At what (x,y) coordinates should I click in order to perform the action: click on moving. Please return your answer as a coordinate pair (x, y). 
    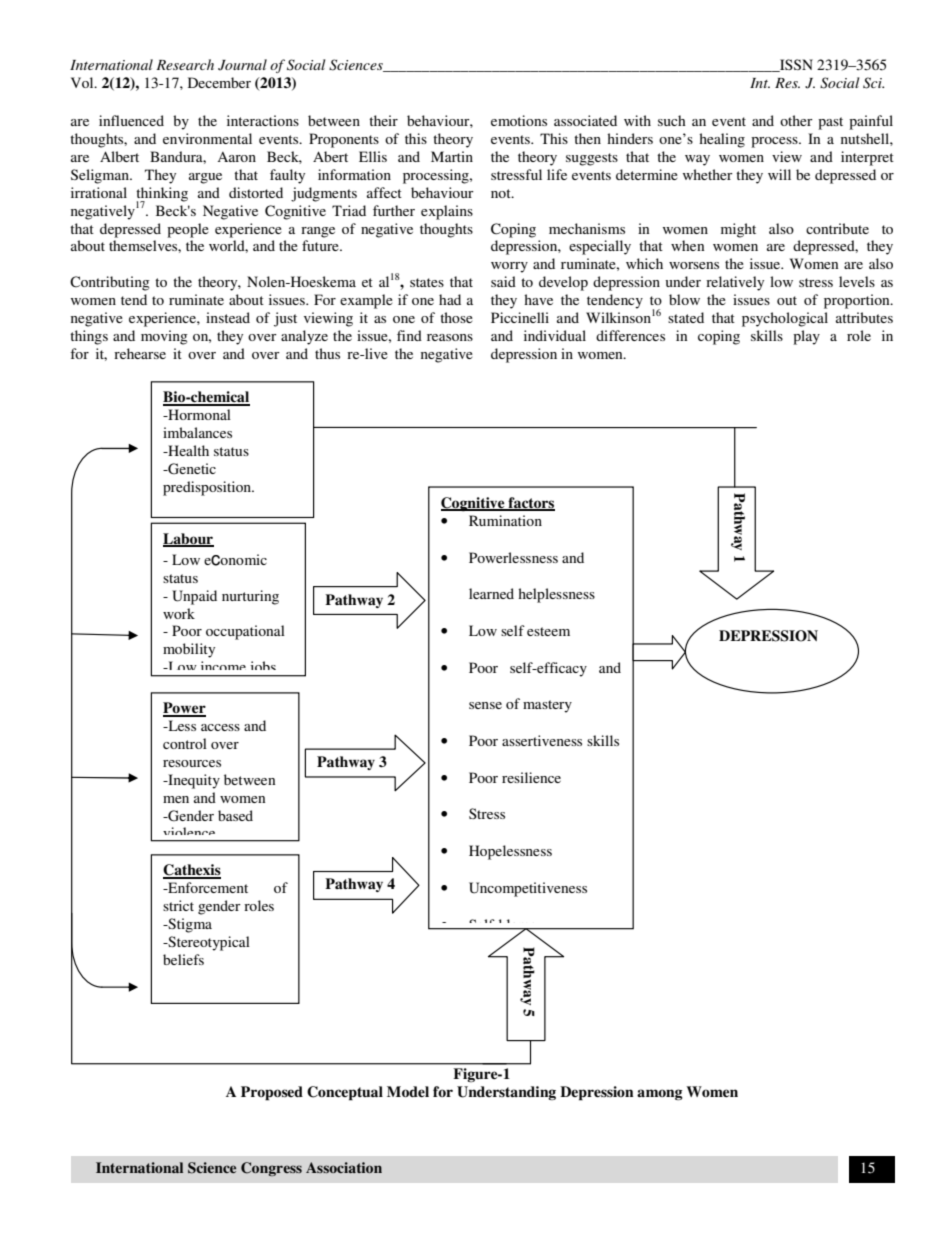
    Looking at the image, I should click on (164, 337).
